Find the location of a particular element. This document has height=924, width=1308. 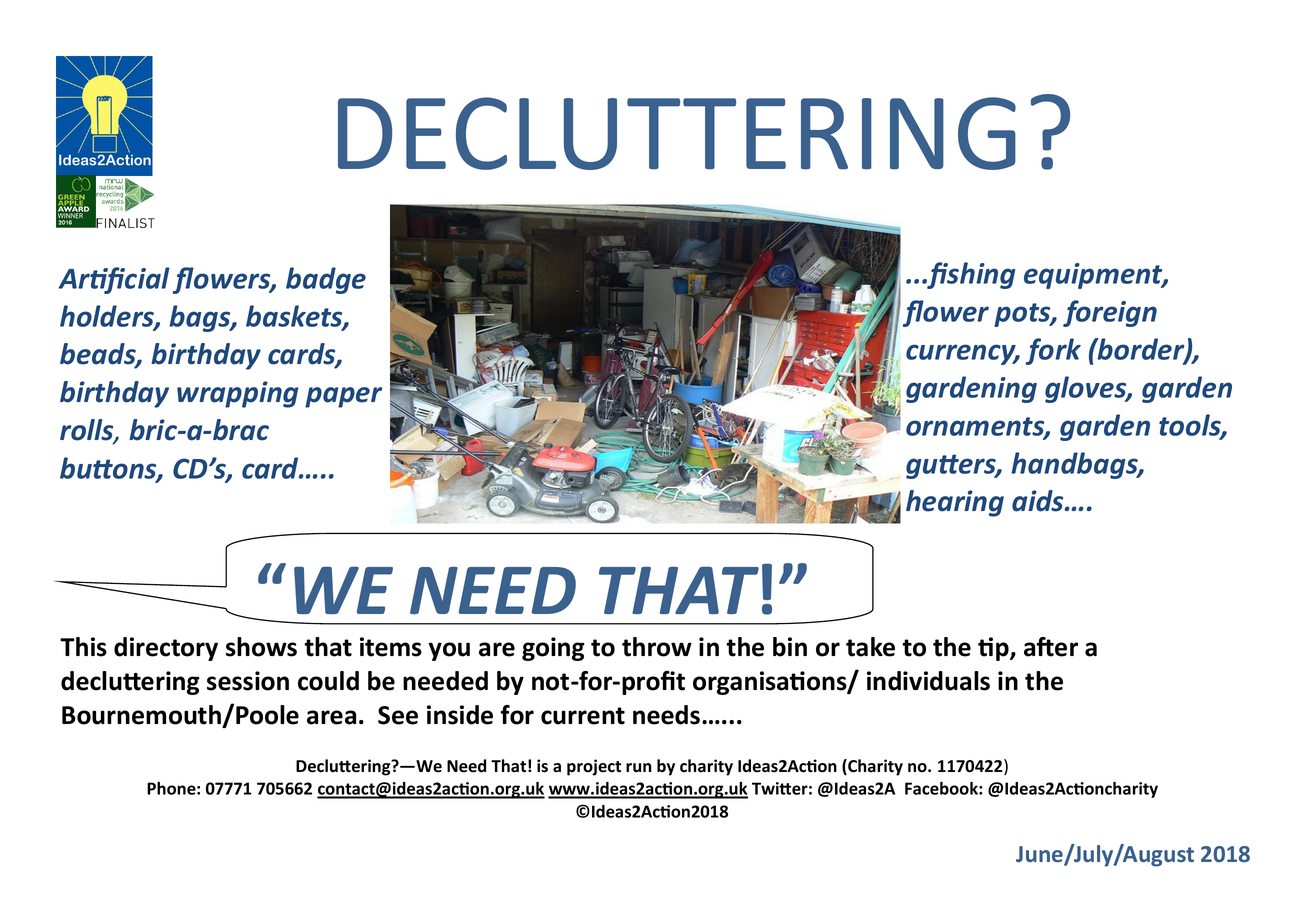

hearing is located at coordinates (955, 503).
